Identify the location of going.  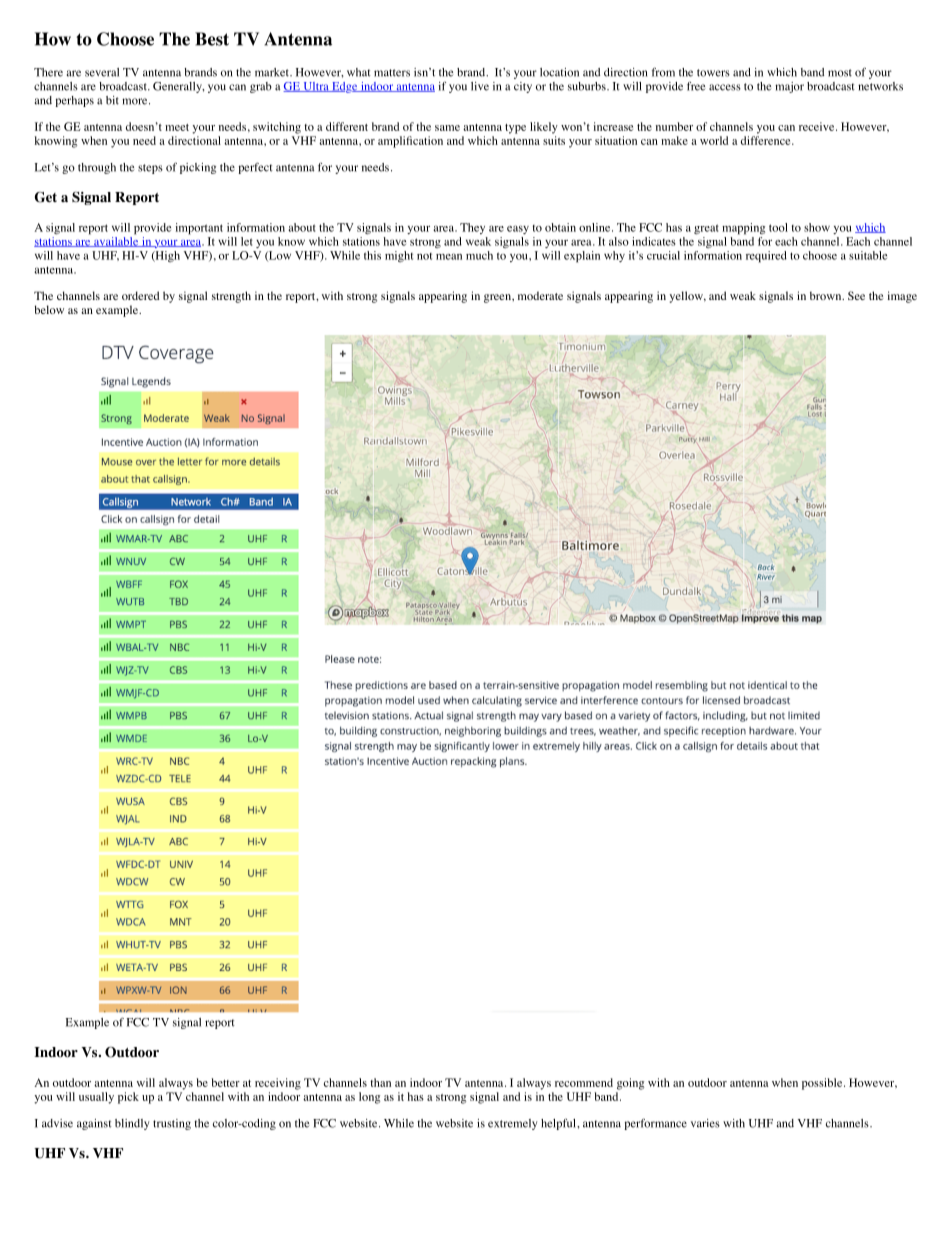
(630, 1084).
